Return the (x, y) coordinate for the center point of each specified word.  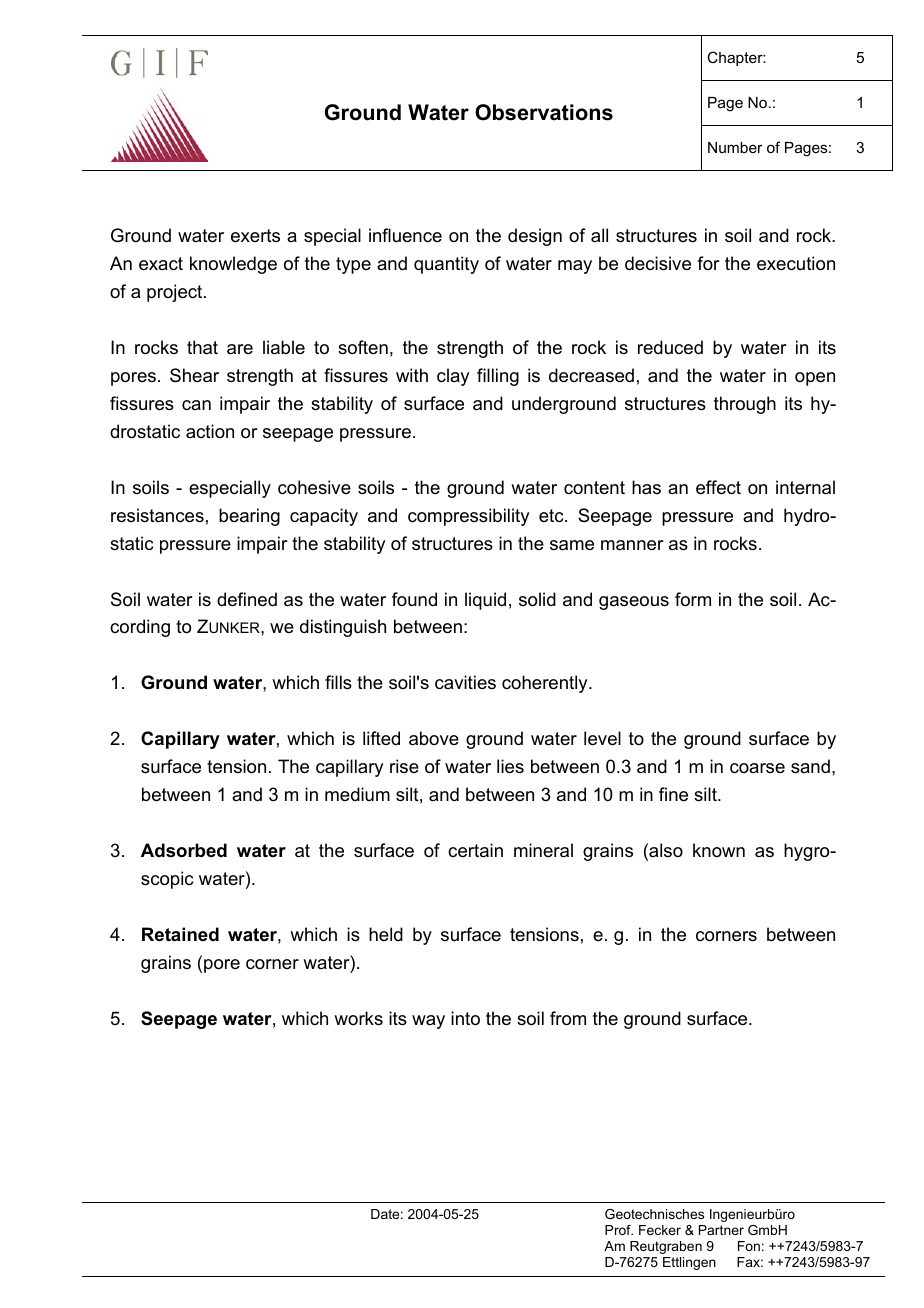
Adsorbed (184, 850)
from (568, 1018)
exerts (255, 236)
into (465, 1018)
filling (498, 377)
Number (735, 147)
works (358, 1018)
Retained (180, 934)
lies (510, 766)
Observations (544, 112)
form (693, 599)
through (745, 405)
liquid (485, 601)
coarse (757, 768)
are (240, 349)
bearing (249, 517)
